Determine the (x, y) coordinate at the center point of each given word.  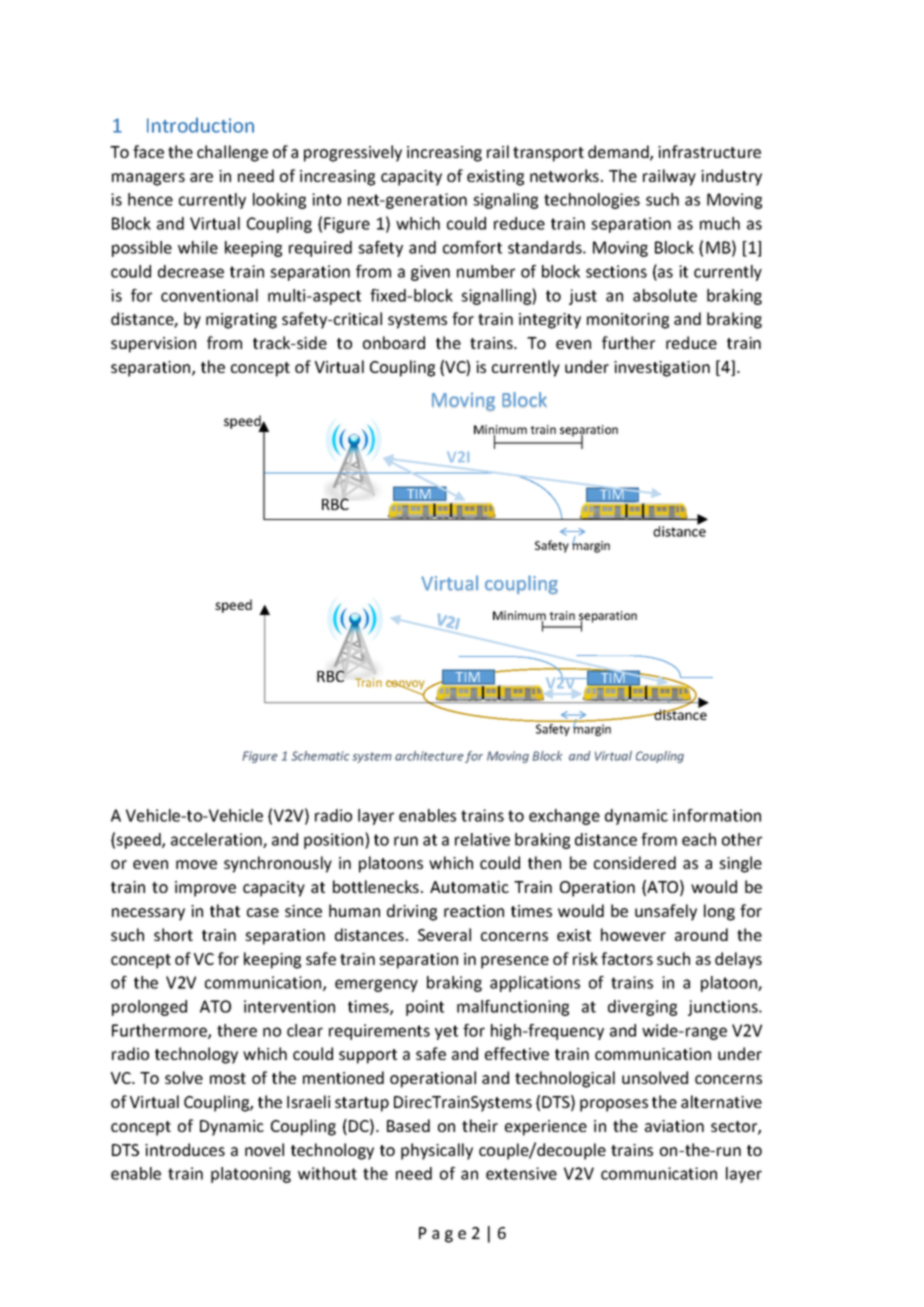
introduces (185, 1149)
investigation (662, 369)
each (699, 839)
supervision (153, 345)
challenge (232, 153)
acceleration (217, 840)
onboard (394, 342)
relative (482, 839)
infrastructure (709, 151)
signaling (505, 201)
